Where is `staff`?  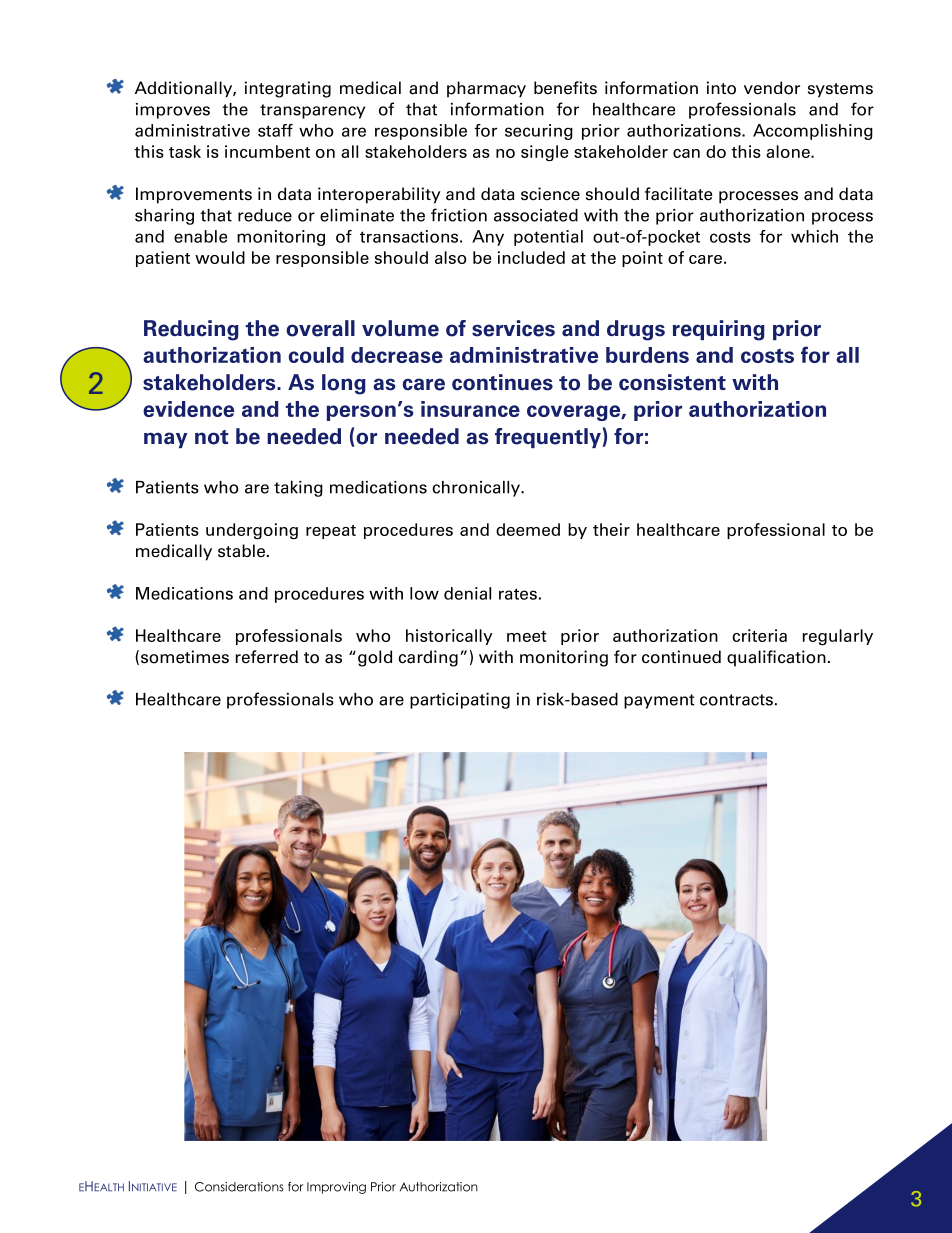 staff is located at coordinates (275, 130).
